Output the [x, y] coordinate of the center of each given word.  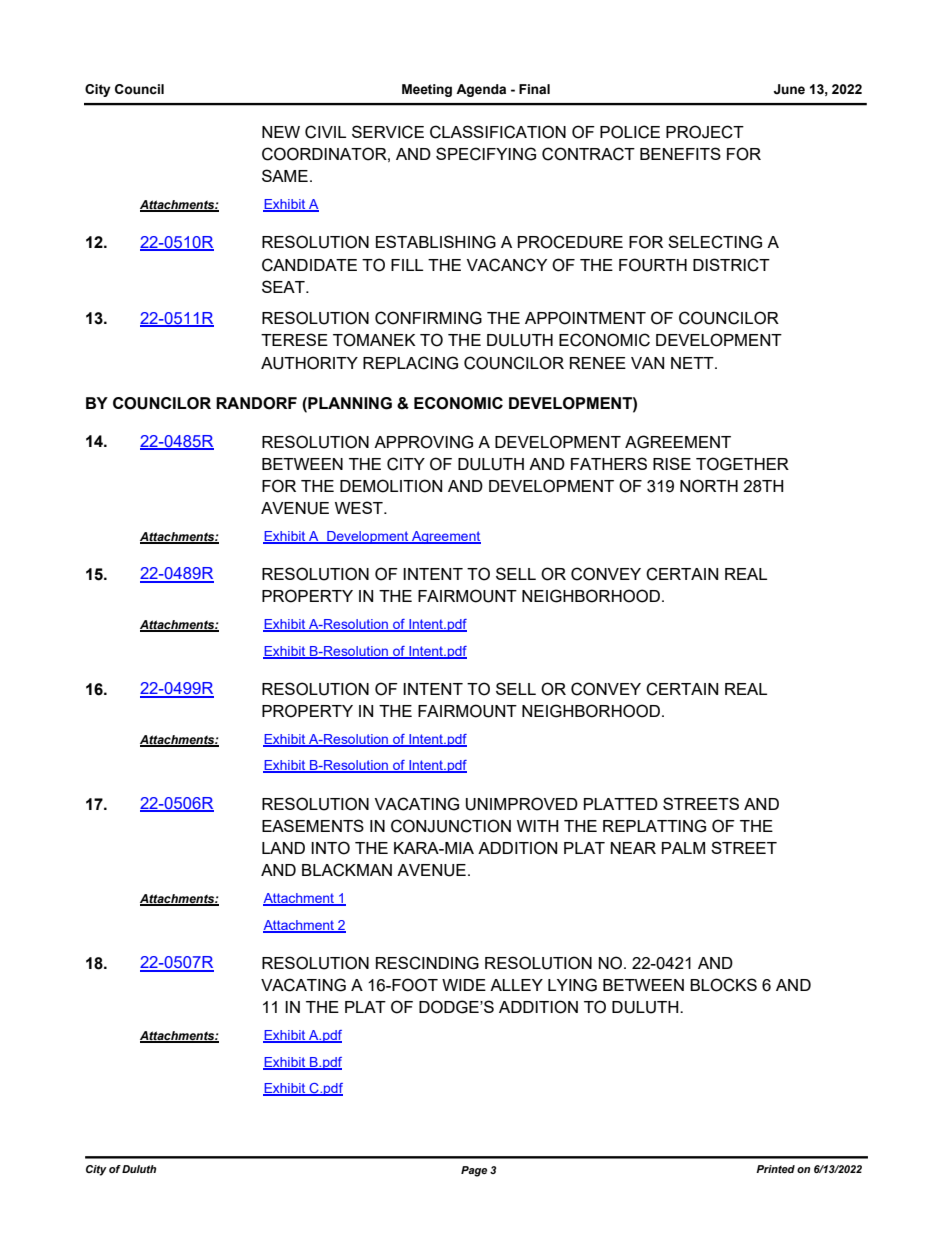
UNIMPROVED [522, 804]
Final [534, 89]
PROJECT [705, 132]
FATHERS [609, 463]
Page [474, 1171]
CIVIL [325, 132]
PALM [683, 848]
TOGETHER [742, 464]
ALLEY [516, 985]
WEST [360, 507]
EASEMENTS [313, 825]
